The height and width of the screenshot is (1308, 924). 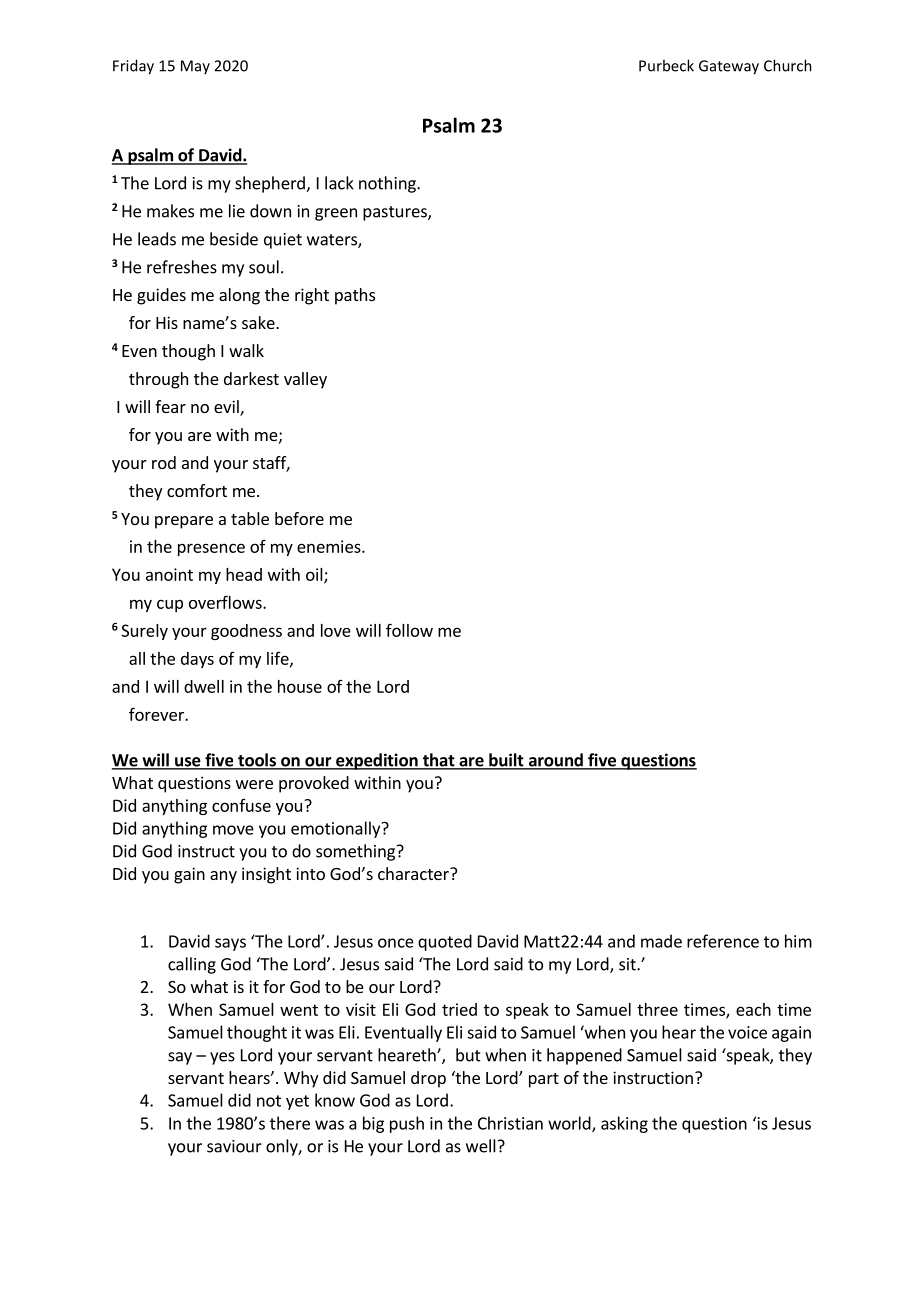 I want to click on nothing, so click(x=388, y=184).
